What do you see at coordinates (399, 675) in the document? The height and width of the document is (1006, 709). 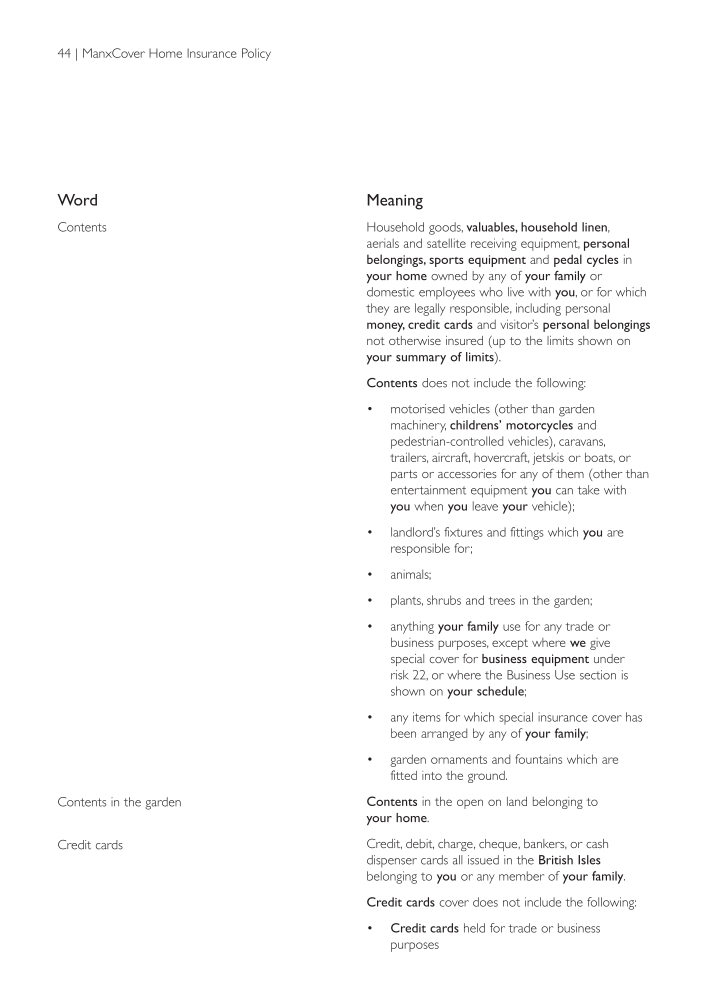 I see `risk` at bounding box center [399, 675].
